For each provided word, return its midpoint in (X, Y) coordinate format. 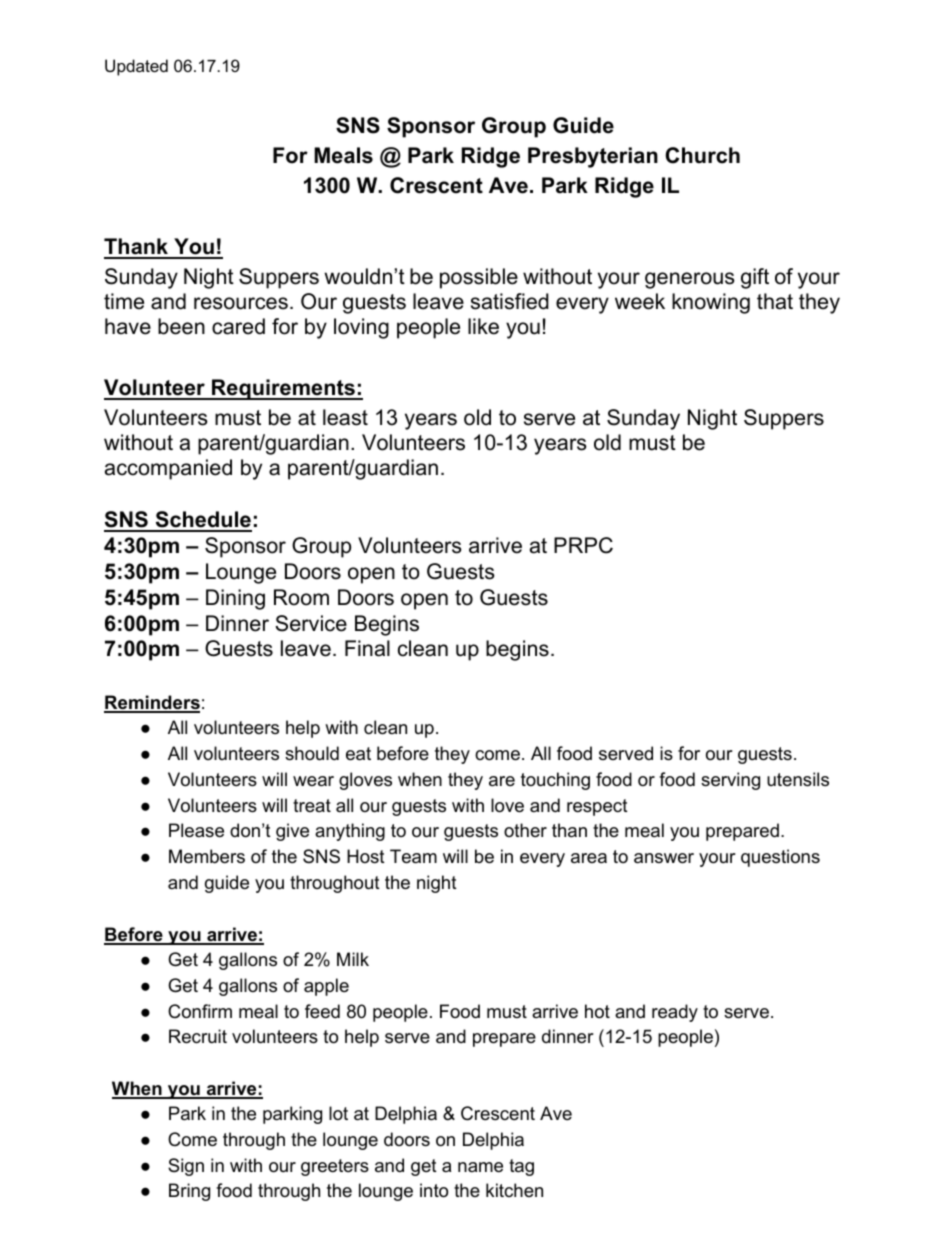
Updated (136, 67)
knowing (711, 303)
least (345, 417)
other (525, 830)
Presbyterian (593, 157)
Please (196, 830)
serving (730, 781)
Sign (186, 1167)
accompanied (168, 469)
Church (702, 155)
